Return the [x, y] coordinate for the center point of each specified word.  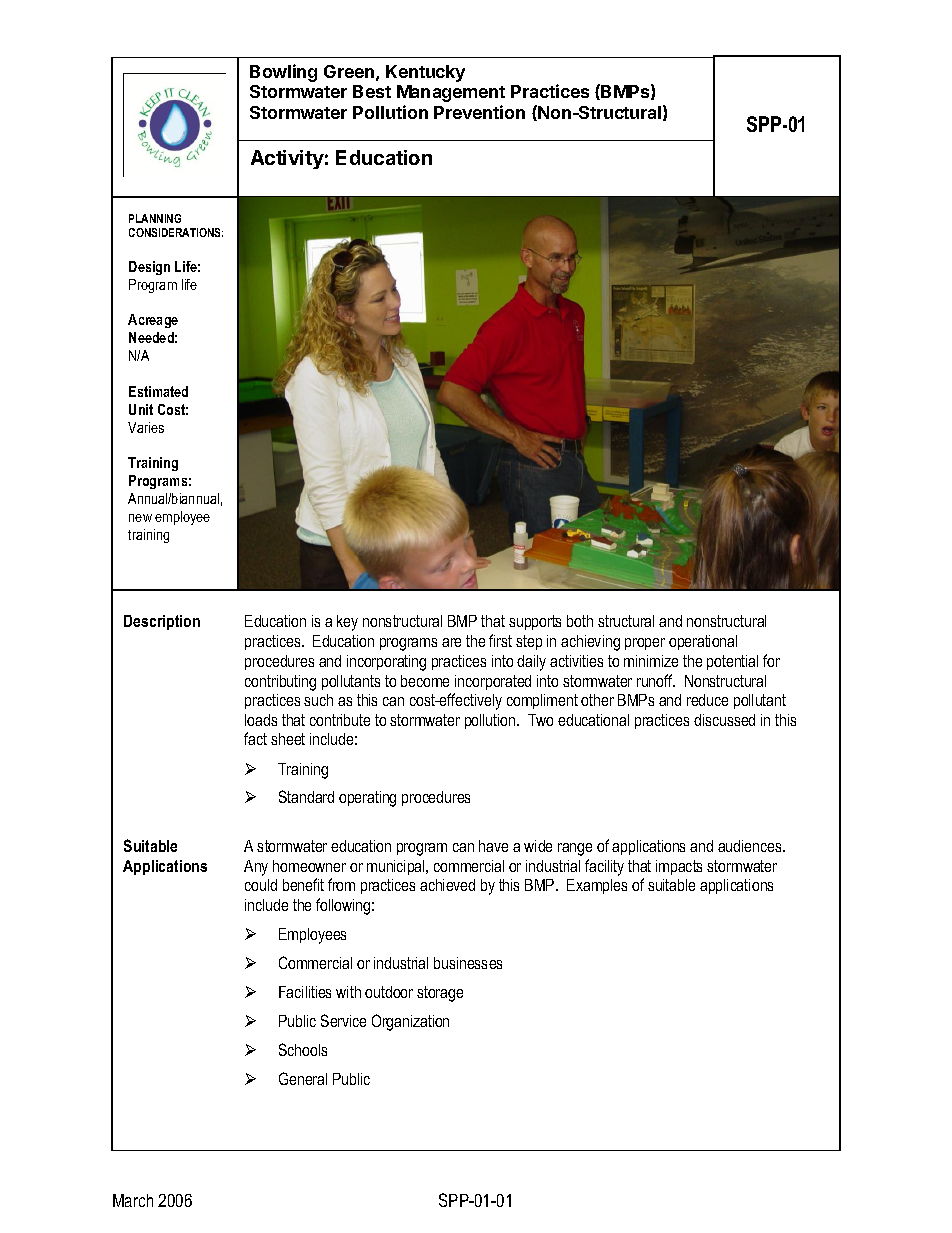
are [451, 642]
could [261, 885]
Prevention [479, 112]
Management [451, 93]
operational [703, 642]
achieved [447, 885]
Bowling [283, 73]
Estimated [158, 391]
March [133, 1200]
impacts [679, 867]
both [580, 621]
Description [162, 622]
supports [535, 622]
